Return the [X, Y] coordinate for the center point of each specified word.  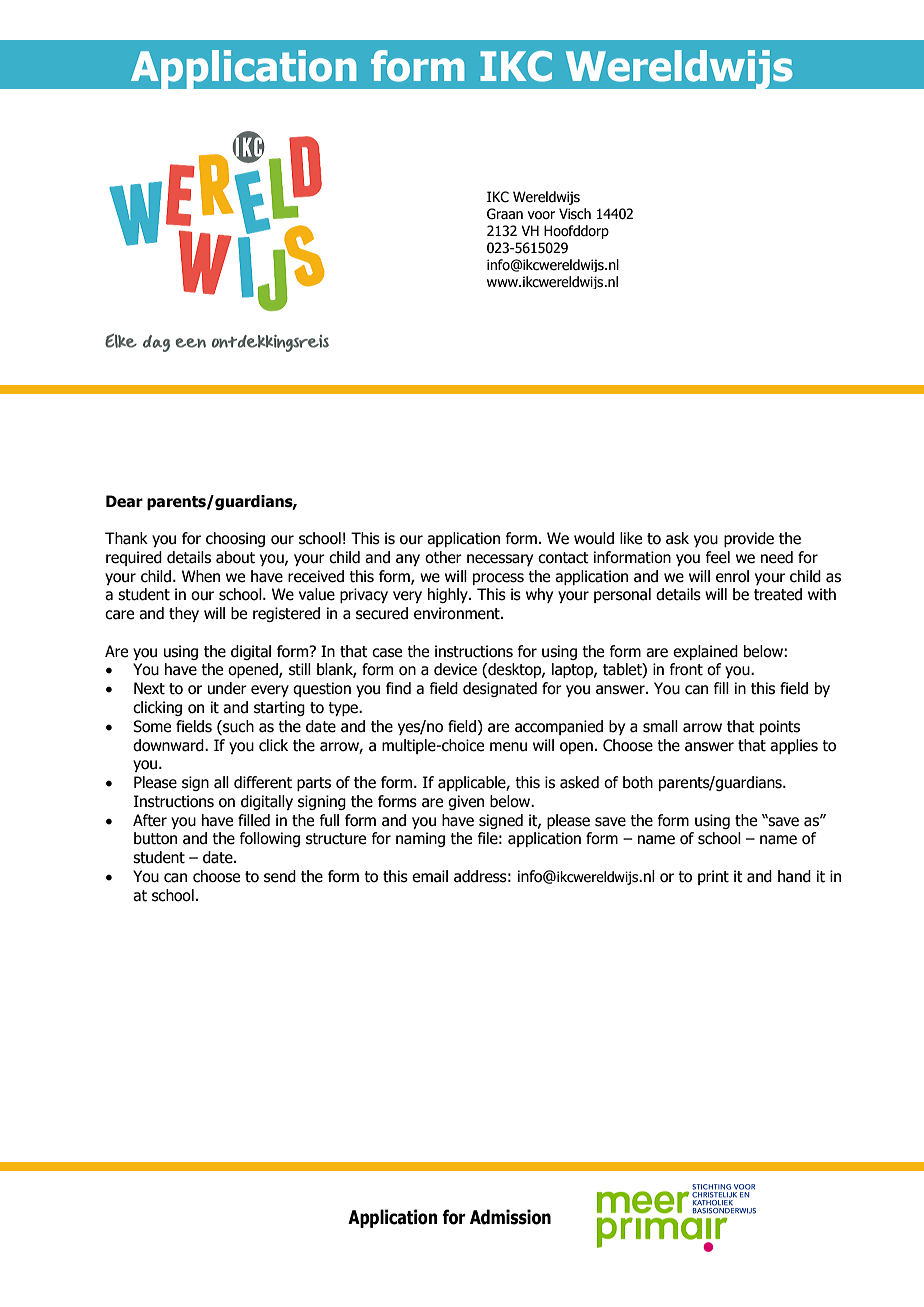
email [430, 876]
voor [541, 215]
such [237, 727]
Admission [510, 1217]
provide [749, 539]
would [594, 538]
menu [508, 747]
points [780, 727]
